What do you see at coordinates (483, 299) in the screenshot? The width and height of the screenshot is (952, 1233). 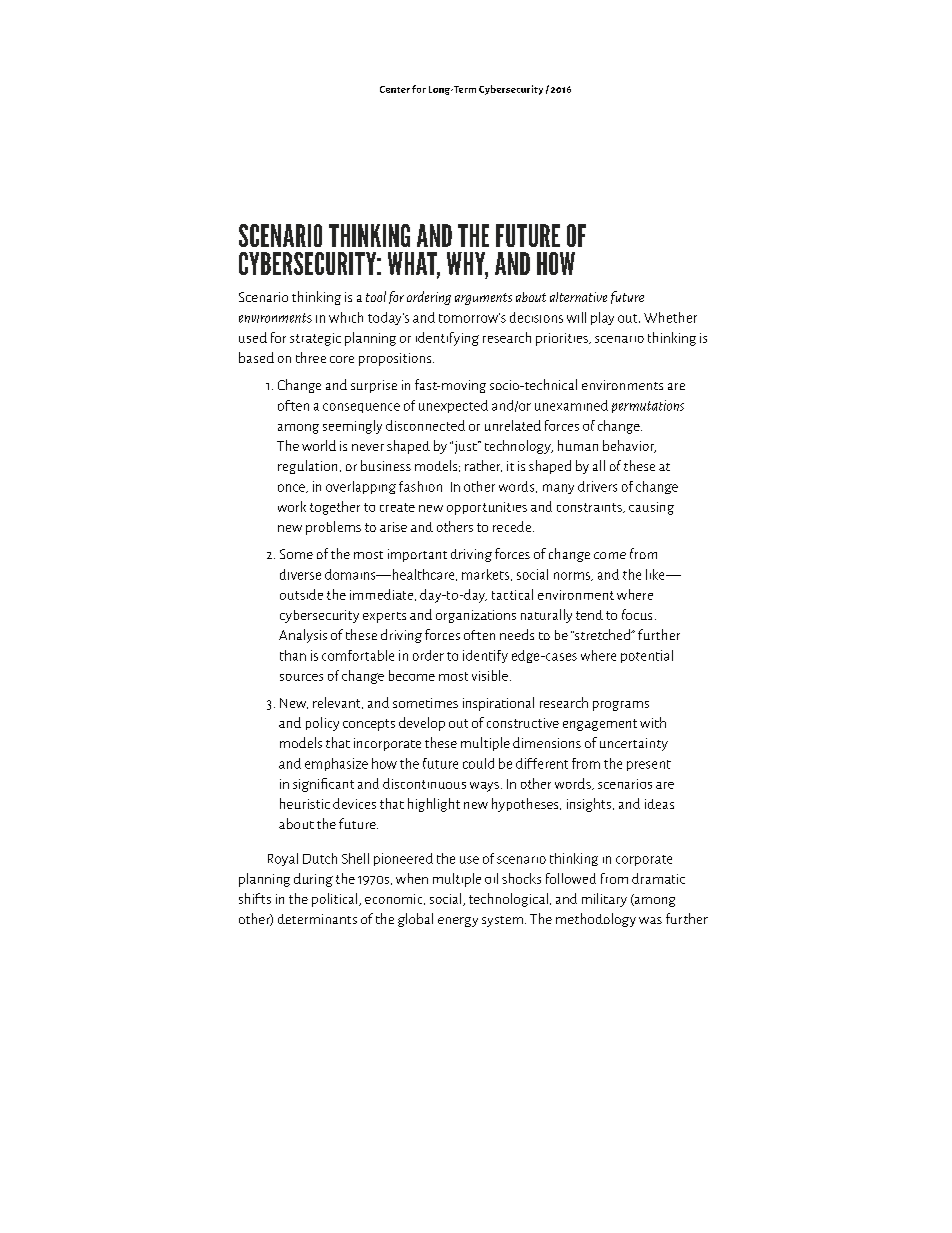 I see `arguments` at bounding box center [483, 299].
